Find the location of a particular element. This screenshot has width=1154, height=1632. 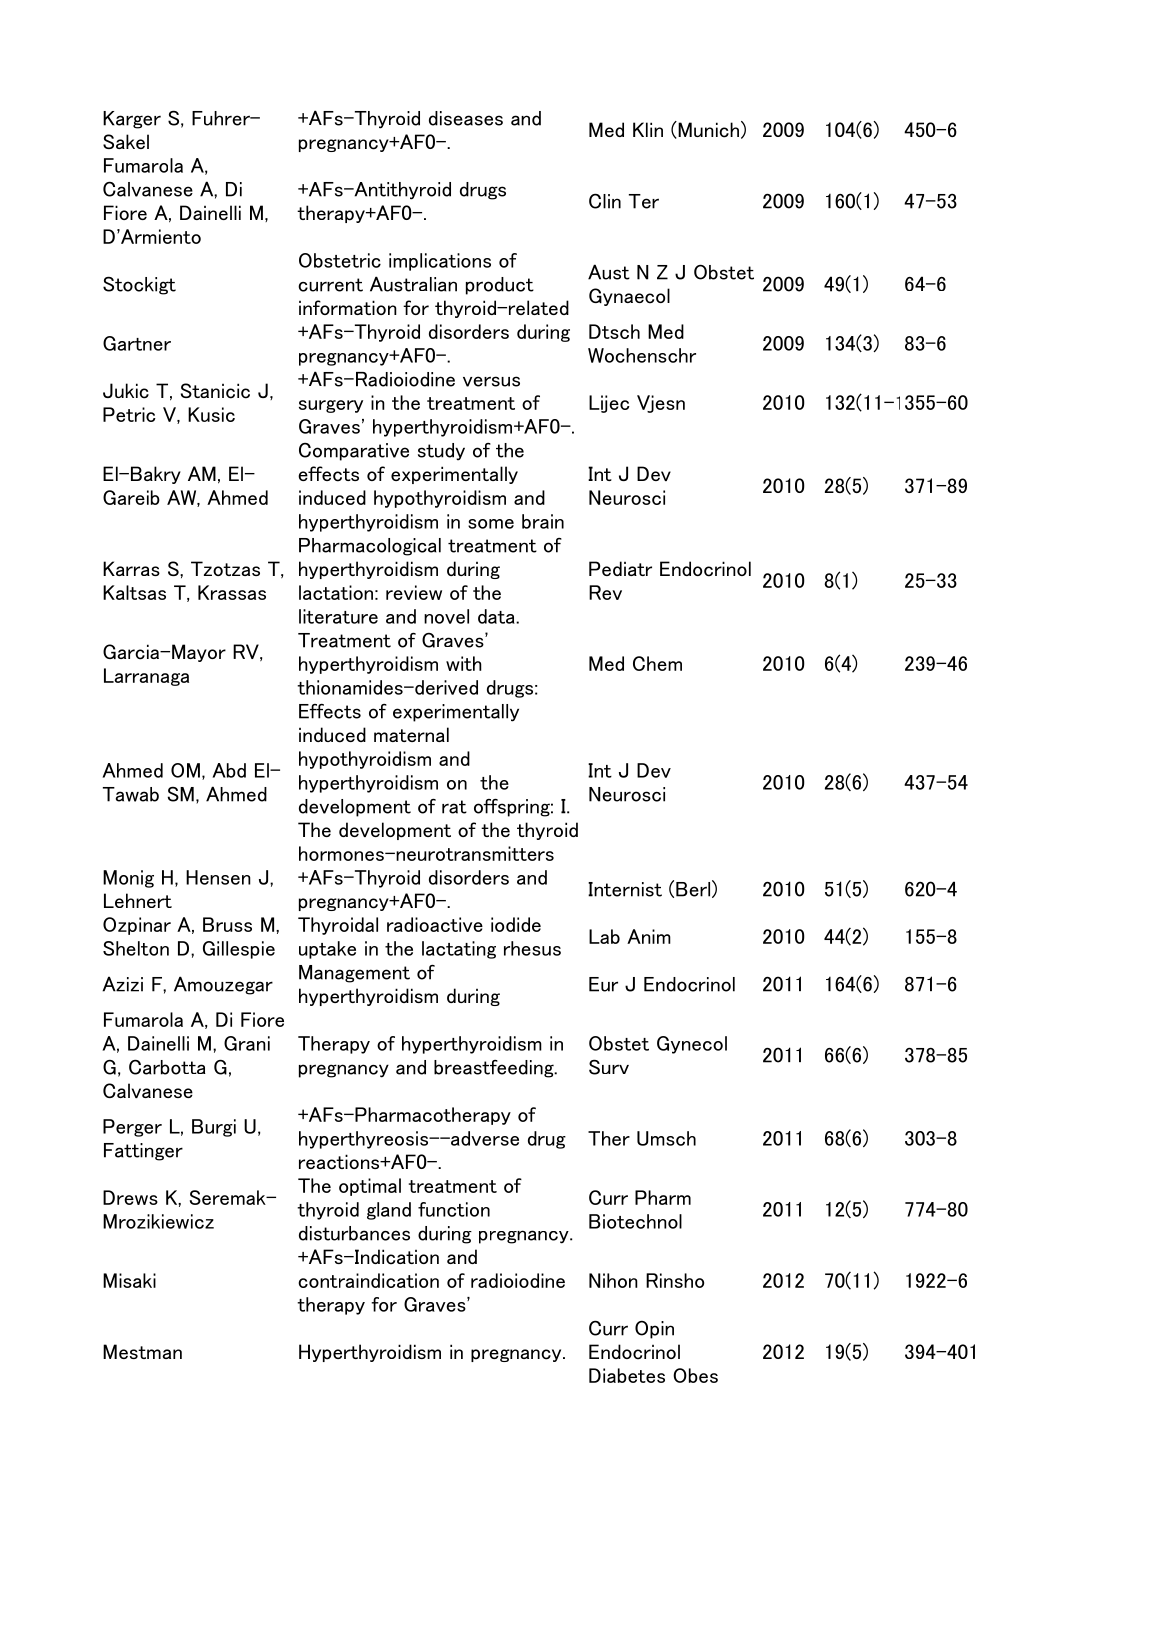

disturbances is located at coordinates (354, 1233).
